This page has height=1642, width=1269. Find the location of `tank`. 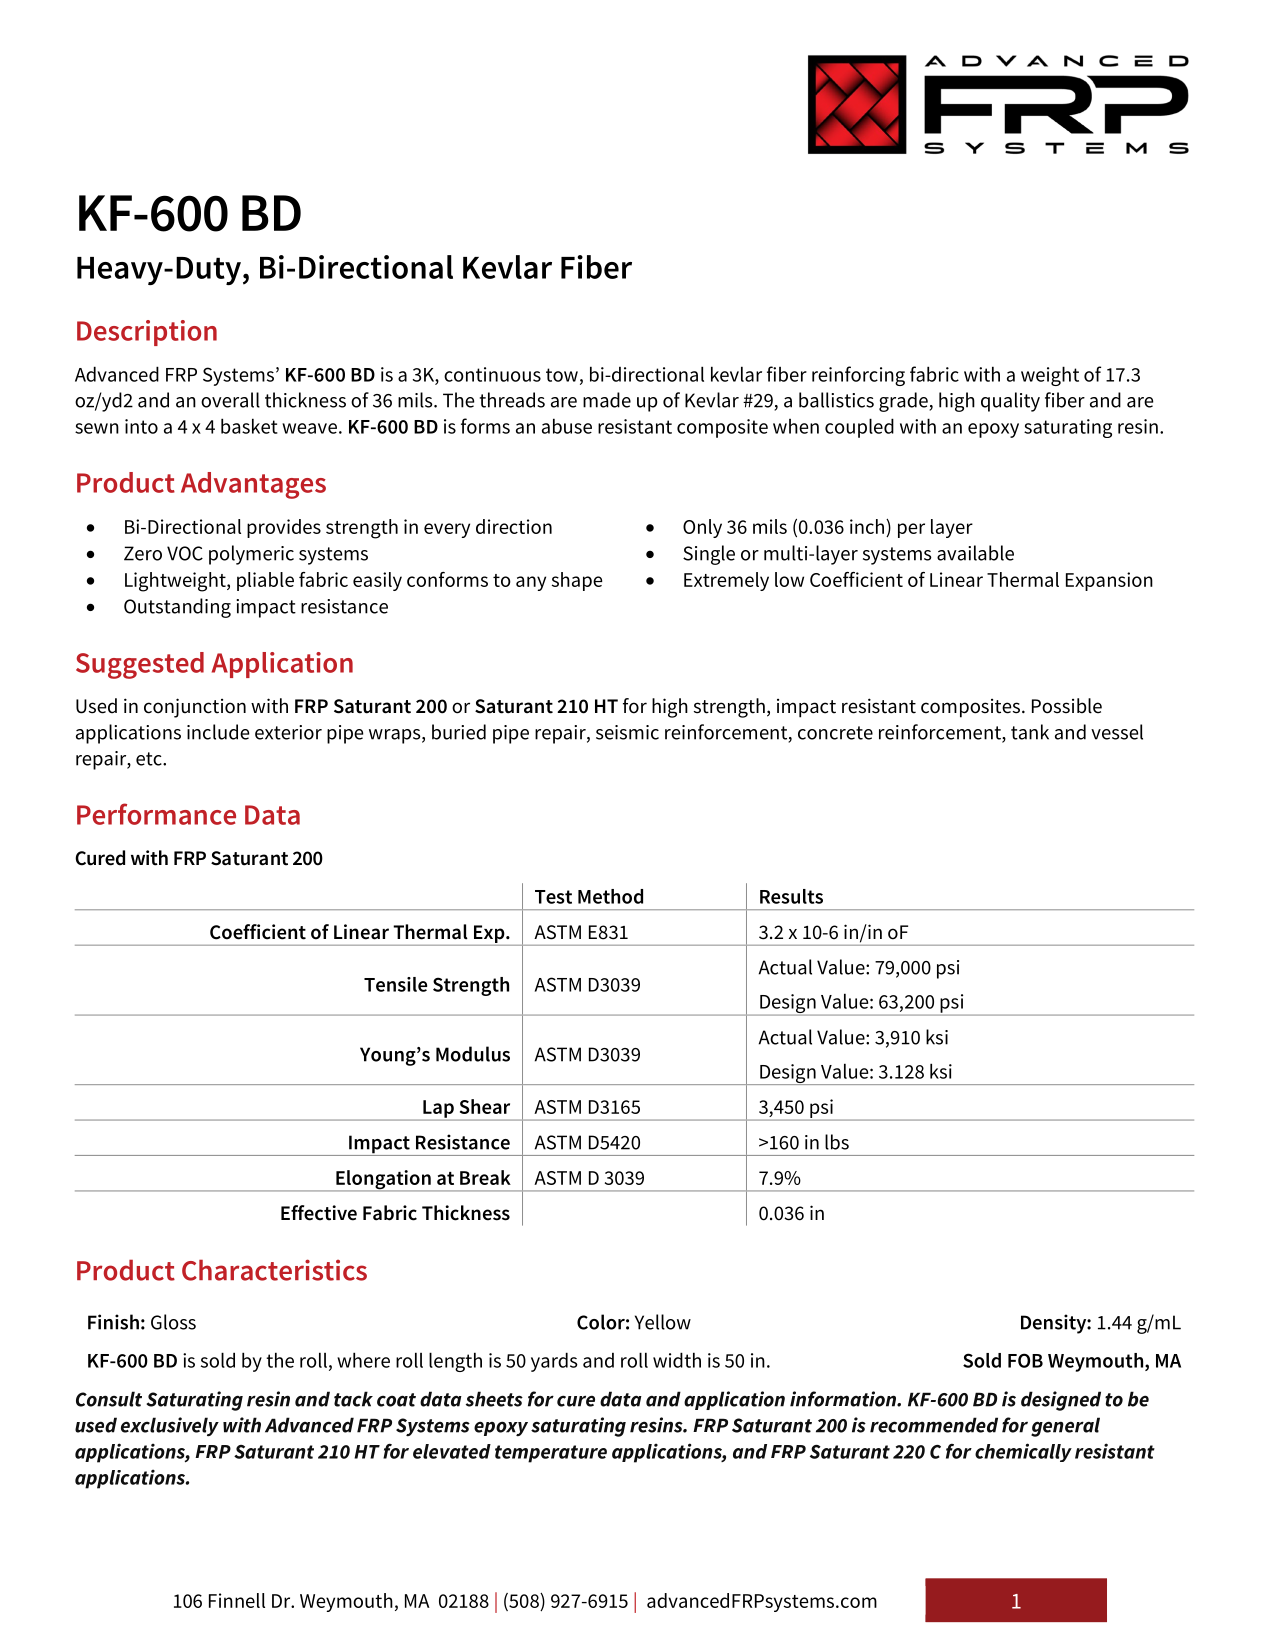

tank is located at coordinates (1030, 732).
